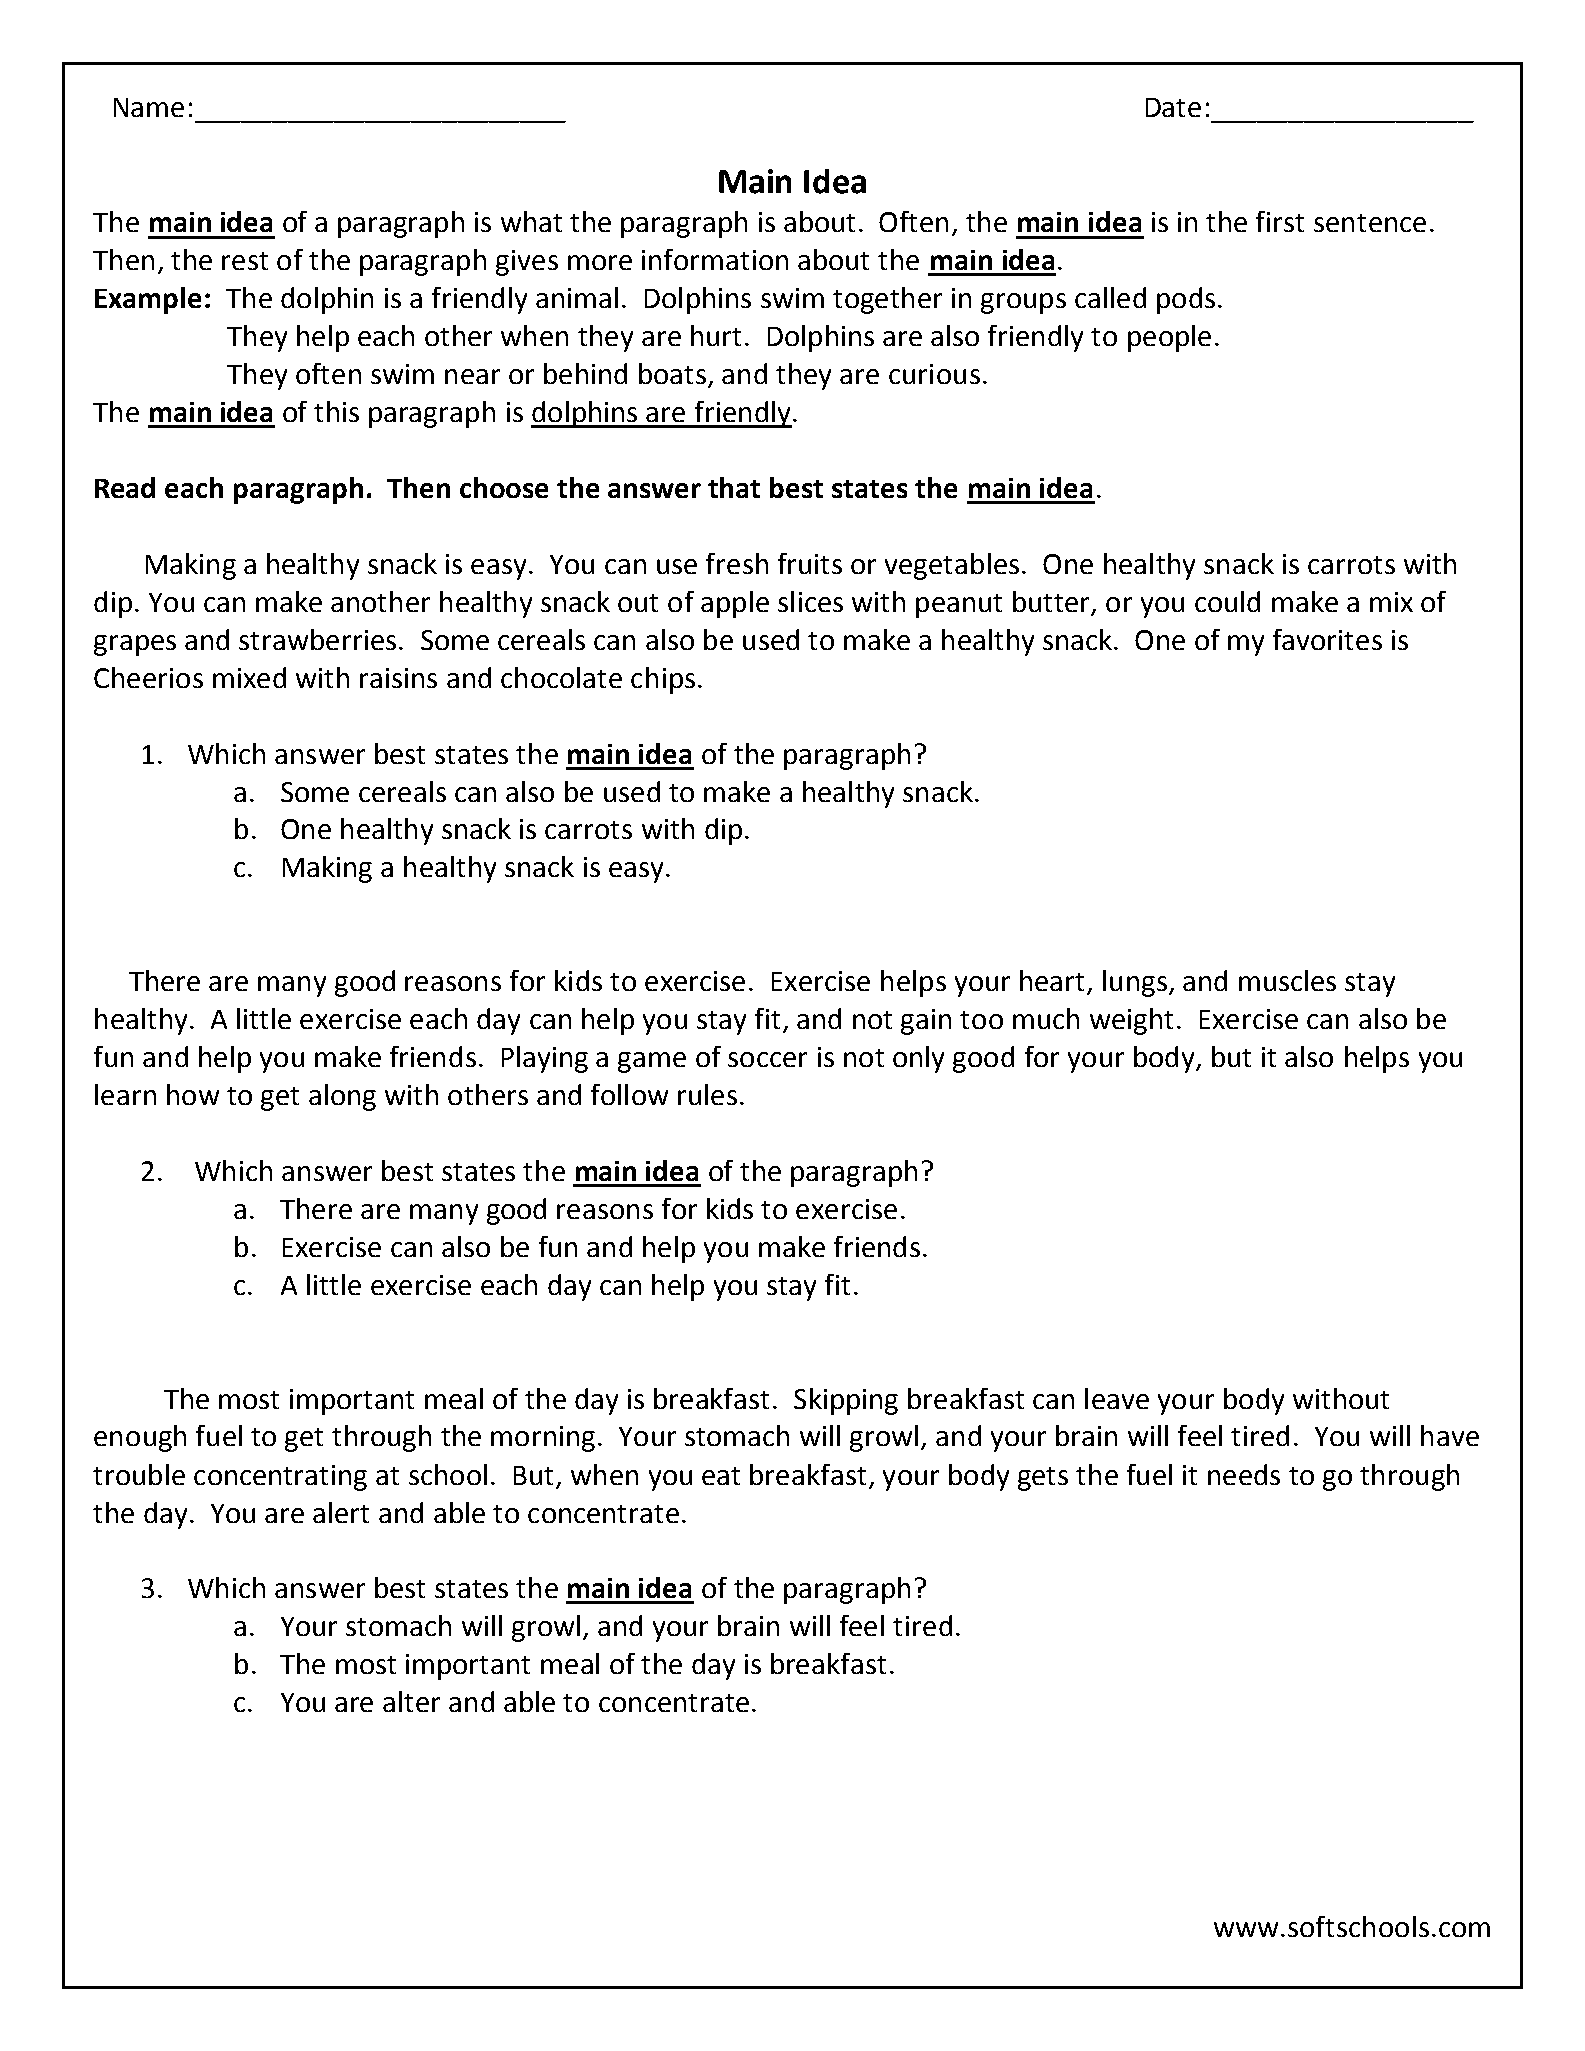  I want to click on muscles, so click(1287, 980).
